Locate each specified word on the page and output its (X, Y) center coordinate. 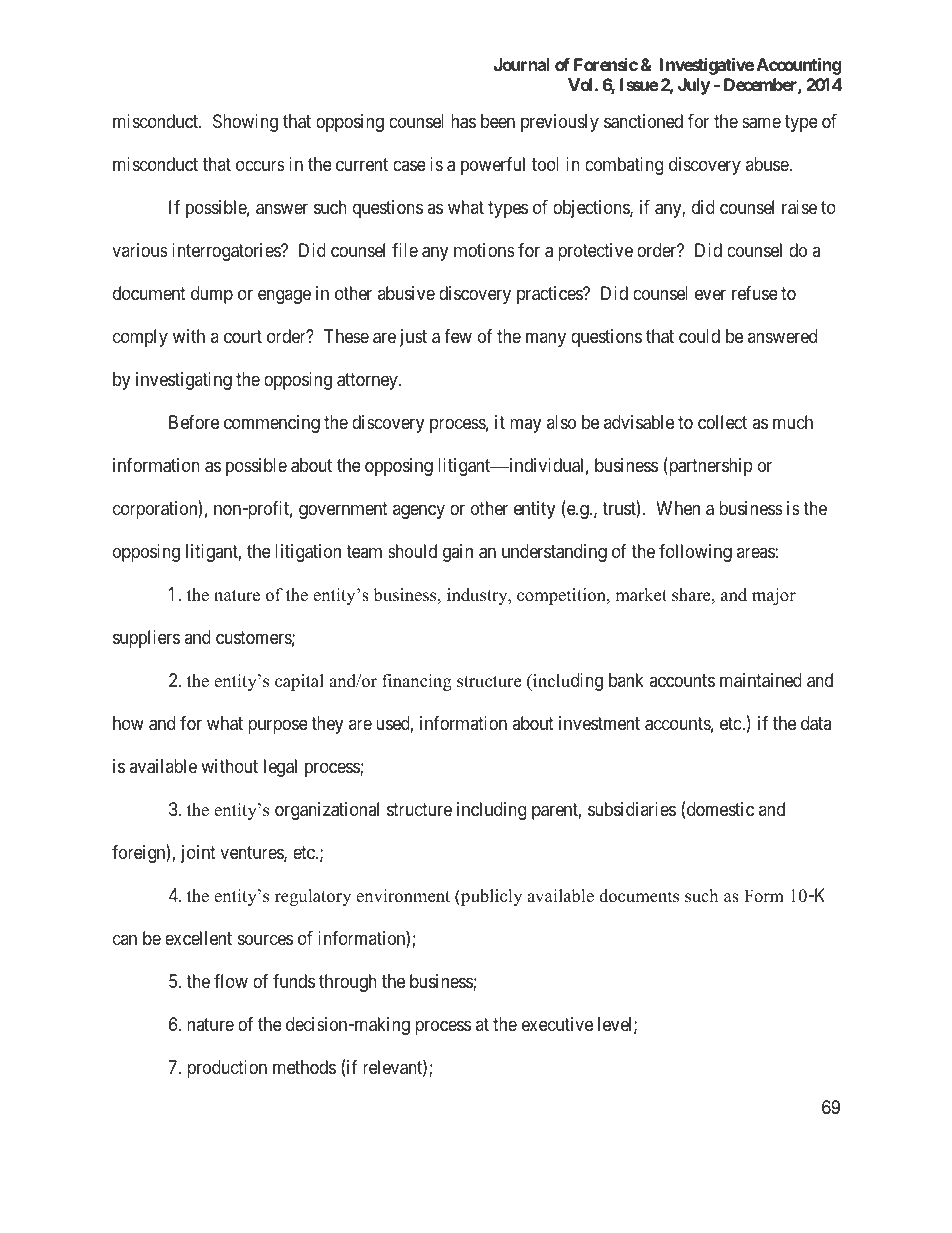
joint (198, 854)
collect (722, 422)
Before (194, 422)
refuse (755, 293)
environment (403, 896)
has (463, 121)
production (227, 1069)
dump (212, 295)
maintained (761, 680)
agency (419, 512)
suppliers (146, 639)
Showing (245, 123)
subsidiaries (632, 809)
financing (417, 682)
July (694, 86)
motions (484, 250)
